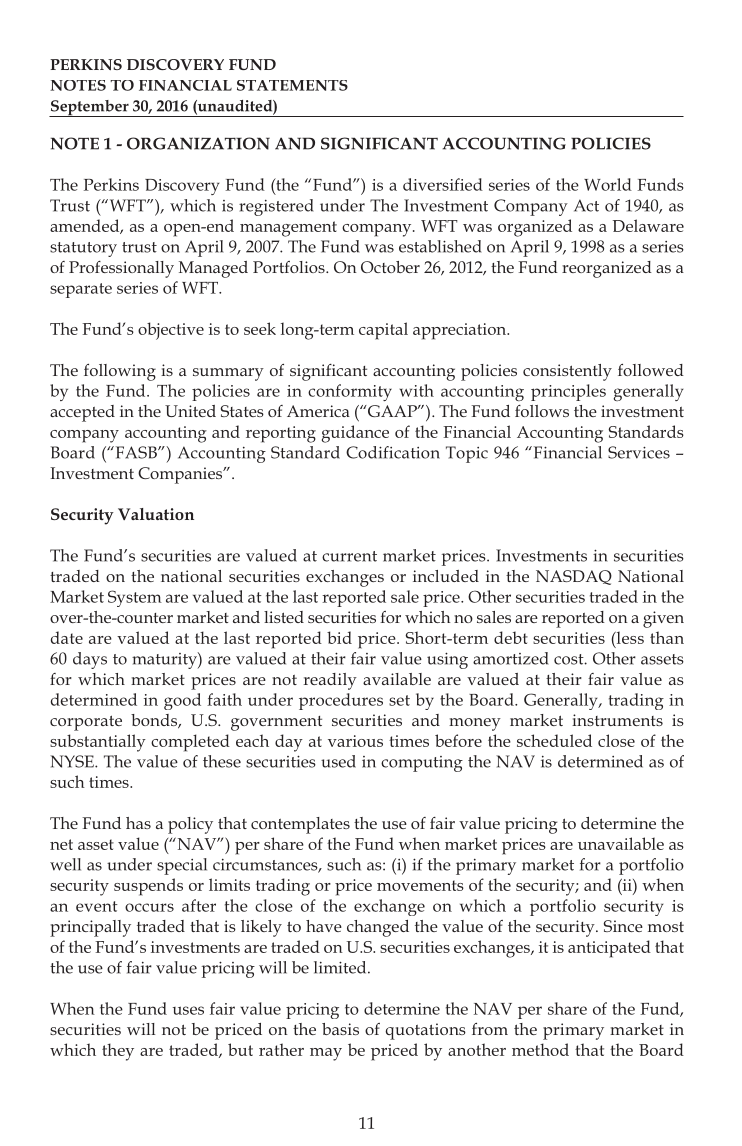  Describe the element at coordinates (292, 85) in the screenshot. I see `STATEMENTS` at that location.
